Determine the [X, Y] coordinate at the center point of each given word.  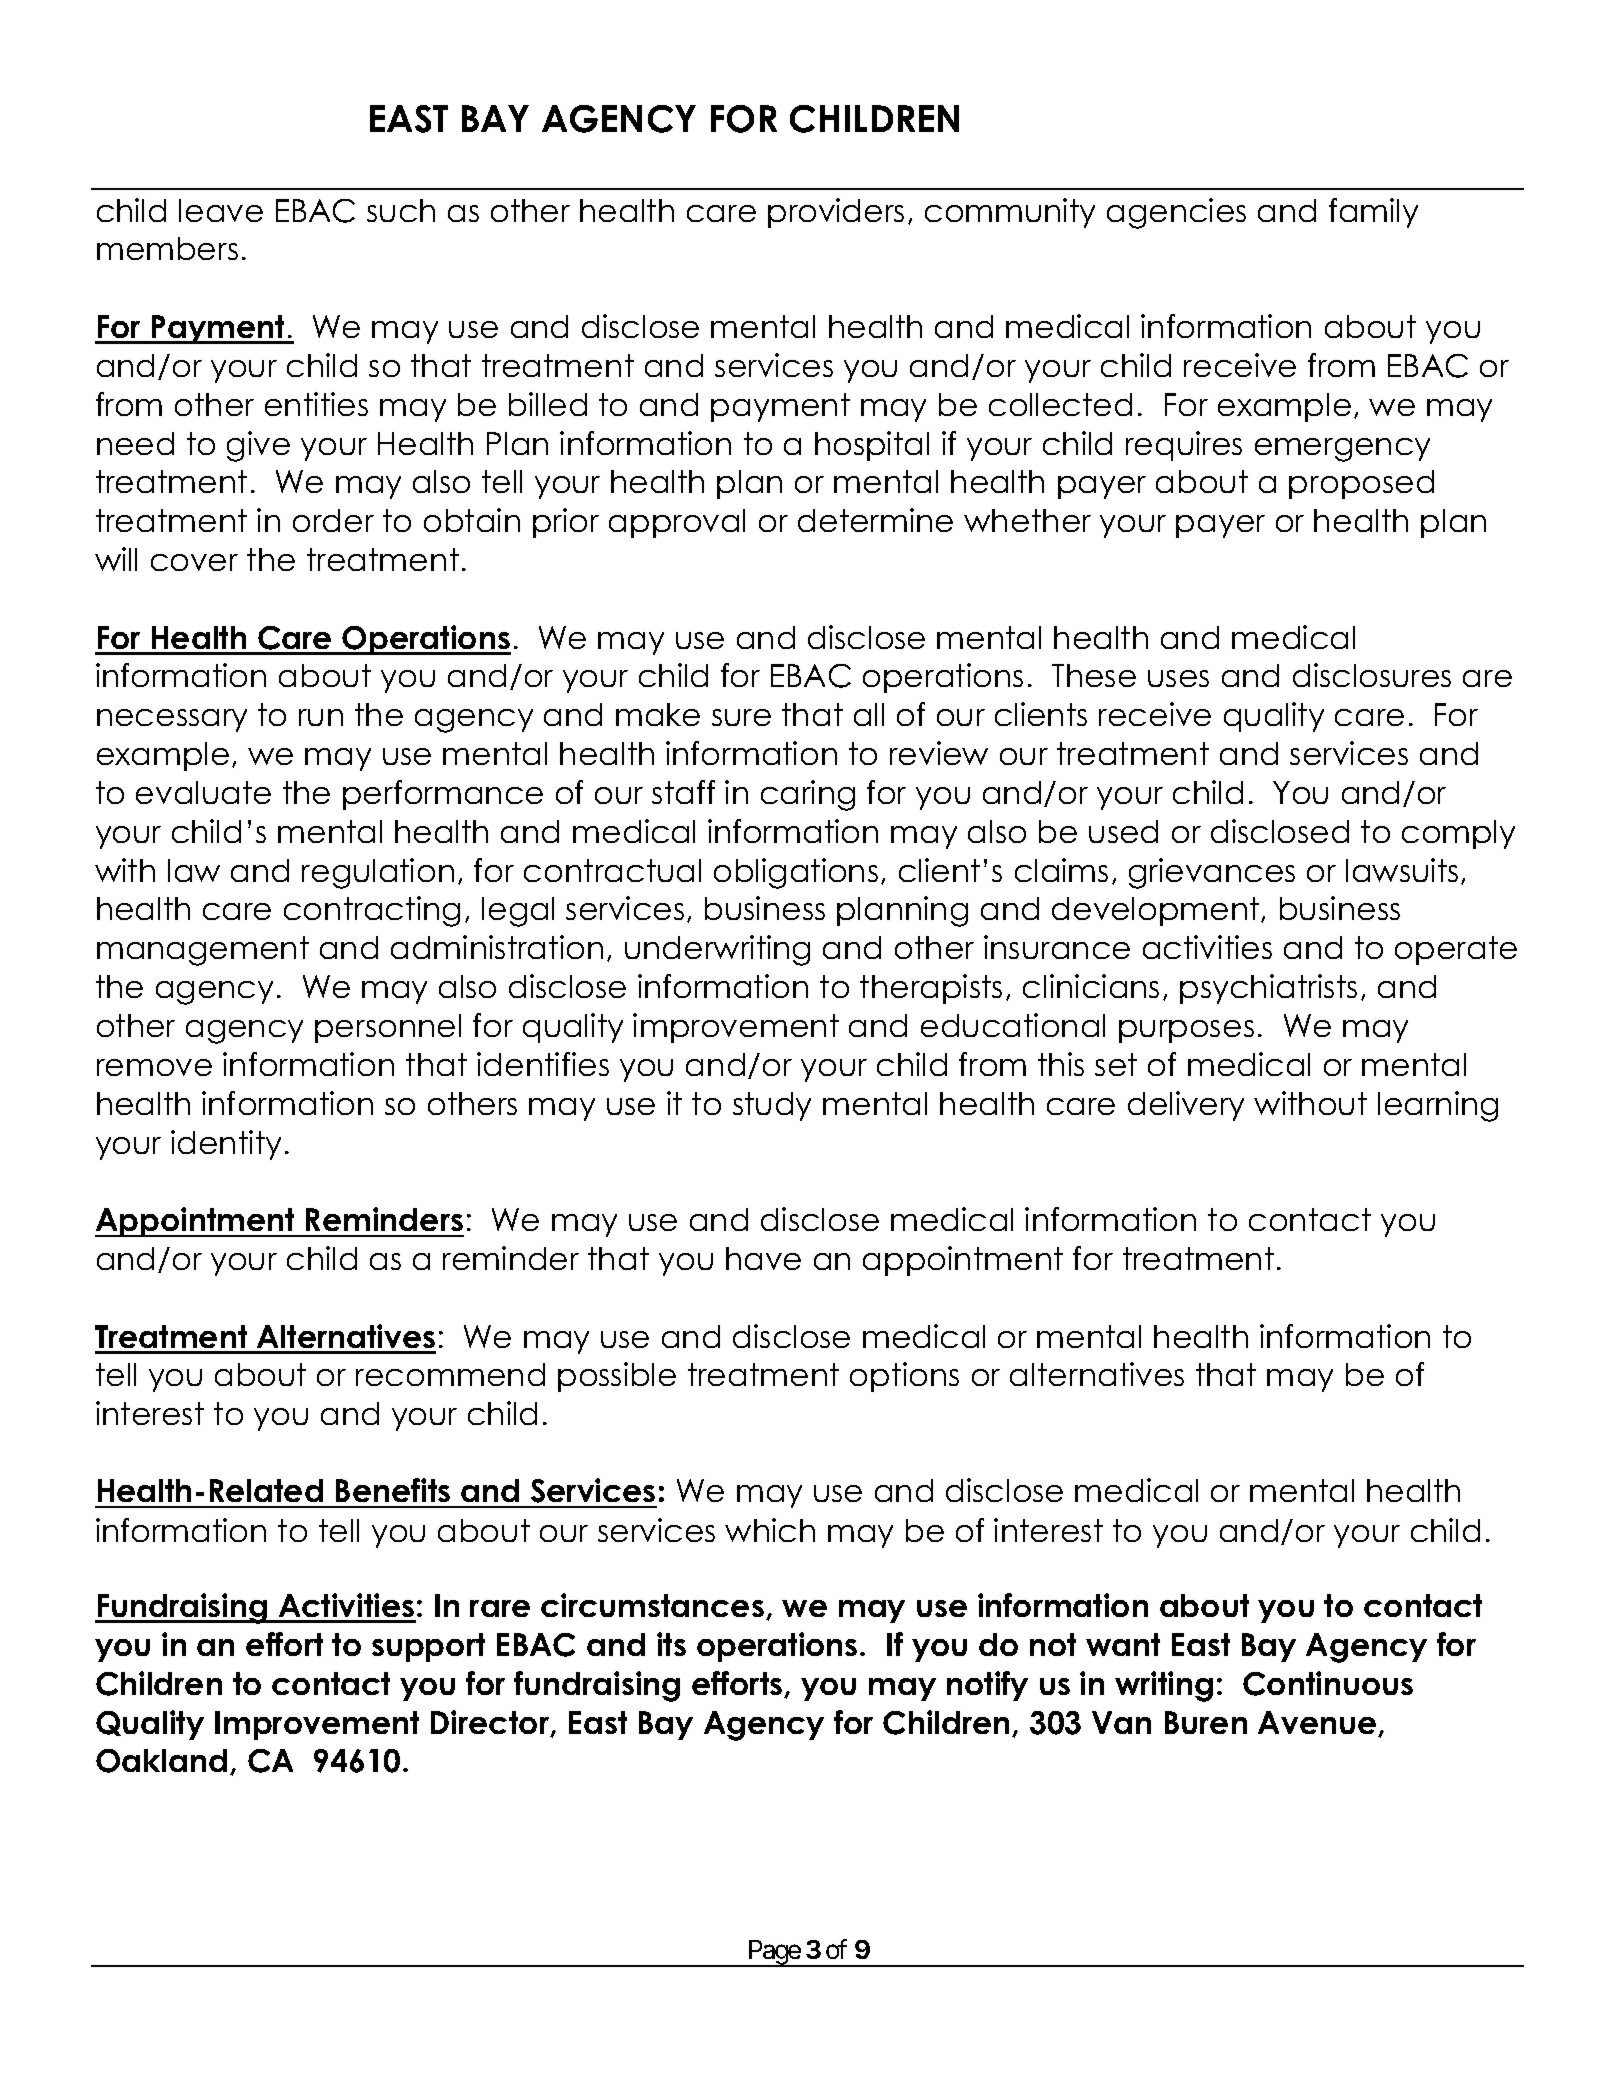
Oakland [161, 1761]
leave [221, 210]
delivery [1186, 1106]
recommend [450, 1374]
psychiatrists [1268, 989]
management [203, 951]
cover [194, 562]
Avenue [1318, 1724]
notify [987, 1686]
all [869, 714]
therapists [931, 989]
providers [836, 213]
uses [1178, 678]
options [904, 1377]
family [1373, 213]
